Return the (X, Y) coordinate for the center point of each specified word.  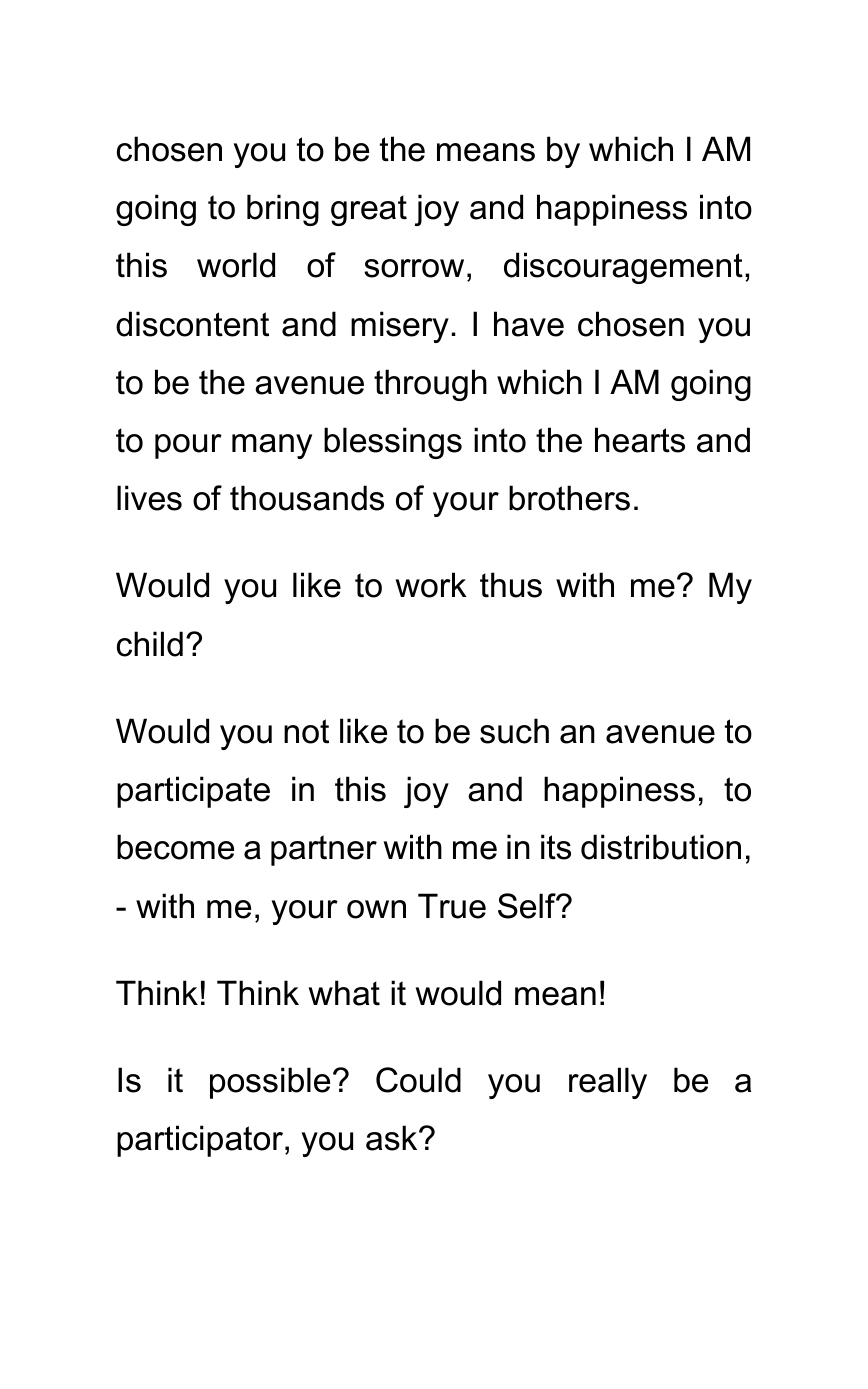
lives (149, 498)
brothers (569, 498)
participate (193, 792)
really (608, 1083)
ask (393, 1138)
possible (270, 1083)
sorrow (414, 268)
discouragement (623, 268)
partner (324, 850)
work (431, 585)
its (556, 847)
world (236, 265)
